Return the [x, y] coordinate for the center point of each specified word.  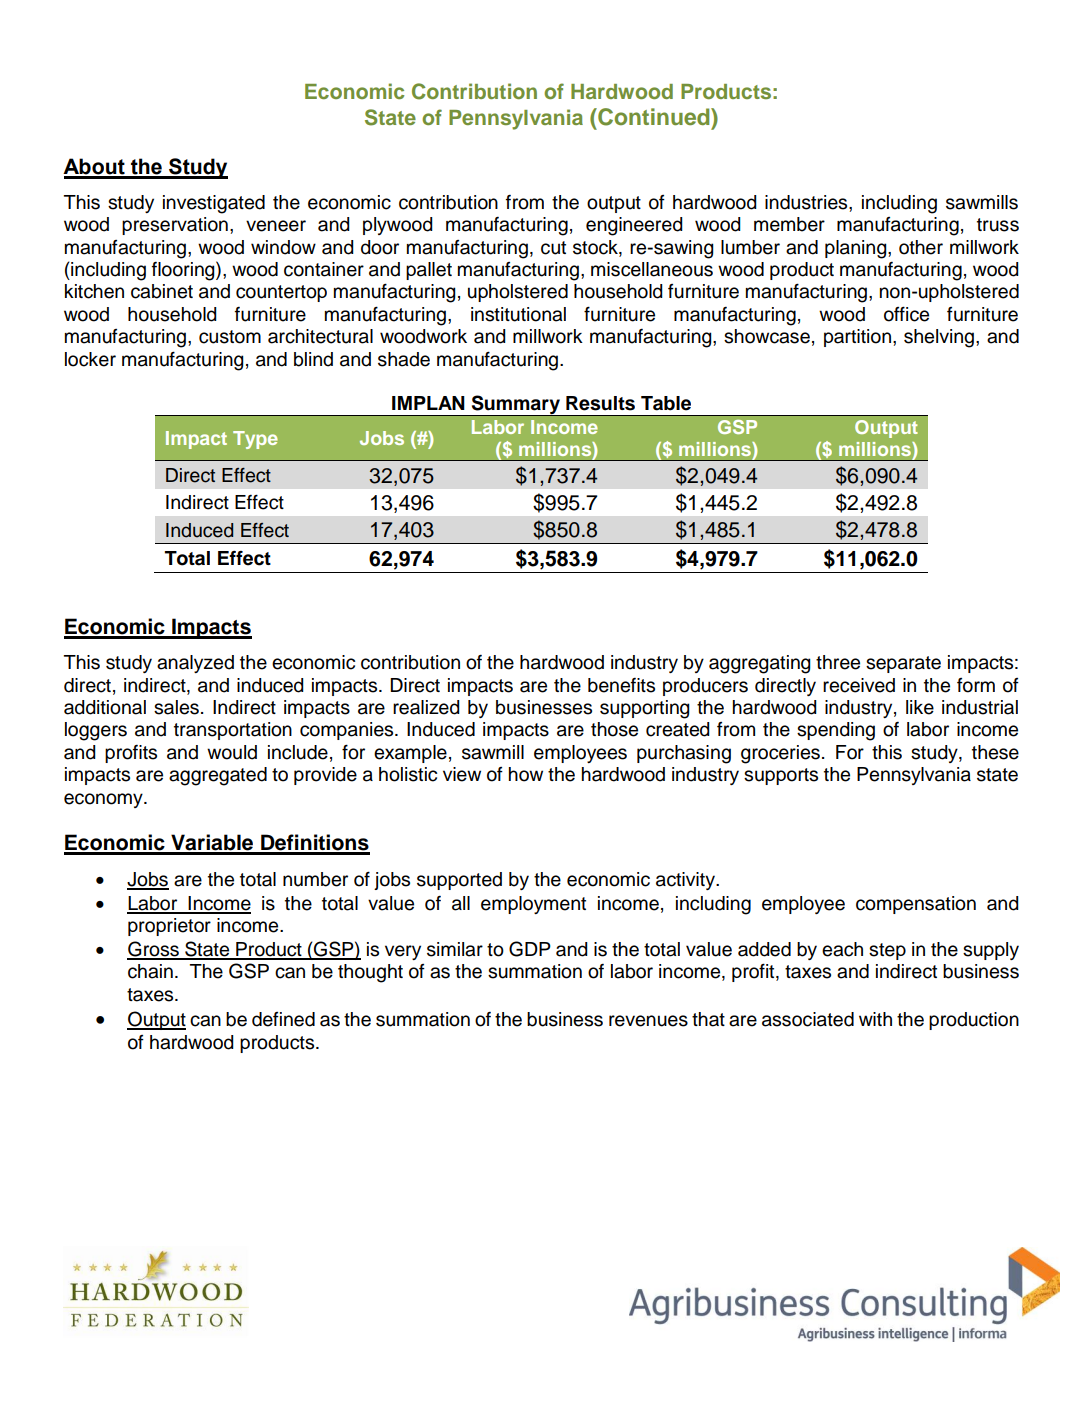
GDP [530, 949]
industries [807, 202]
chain [150, 971]
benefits [621, 685]
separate [903, 664]
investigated [214, 204]
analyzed [195, 664]
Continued [654, 117]
